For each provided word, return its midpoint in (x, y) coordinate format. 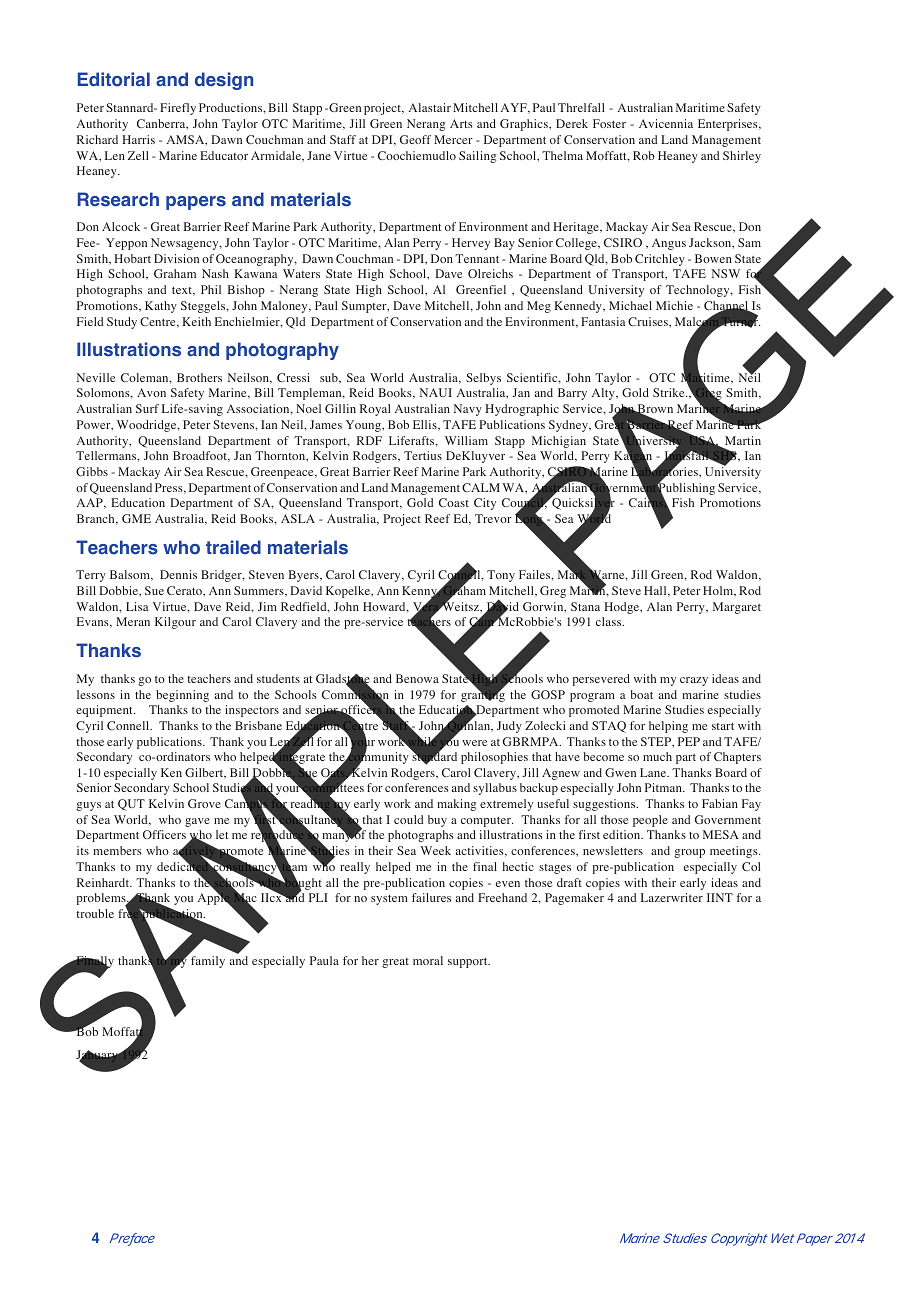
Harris (138, 139)
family (208, 962)
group (689, 853)
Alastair (430, 107)
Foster (609, 123)
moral (428, 960)
